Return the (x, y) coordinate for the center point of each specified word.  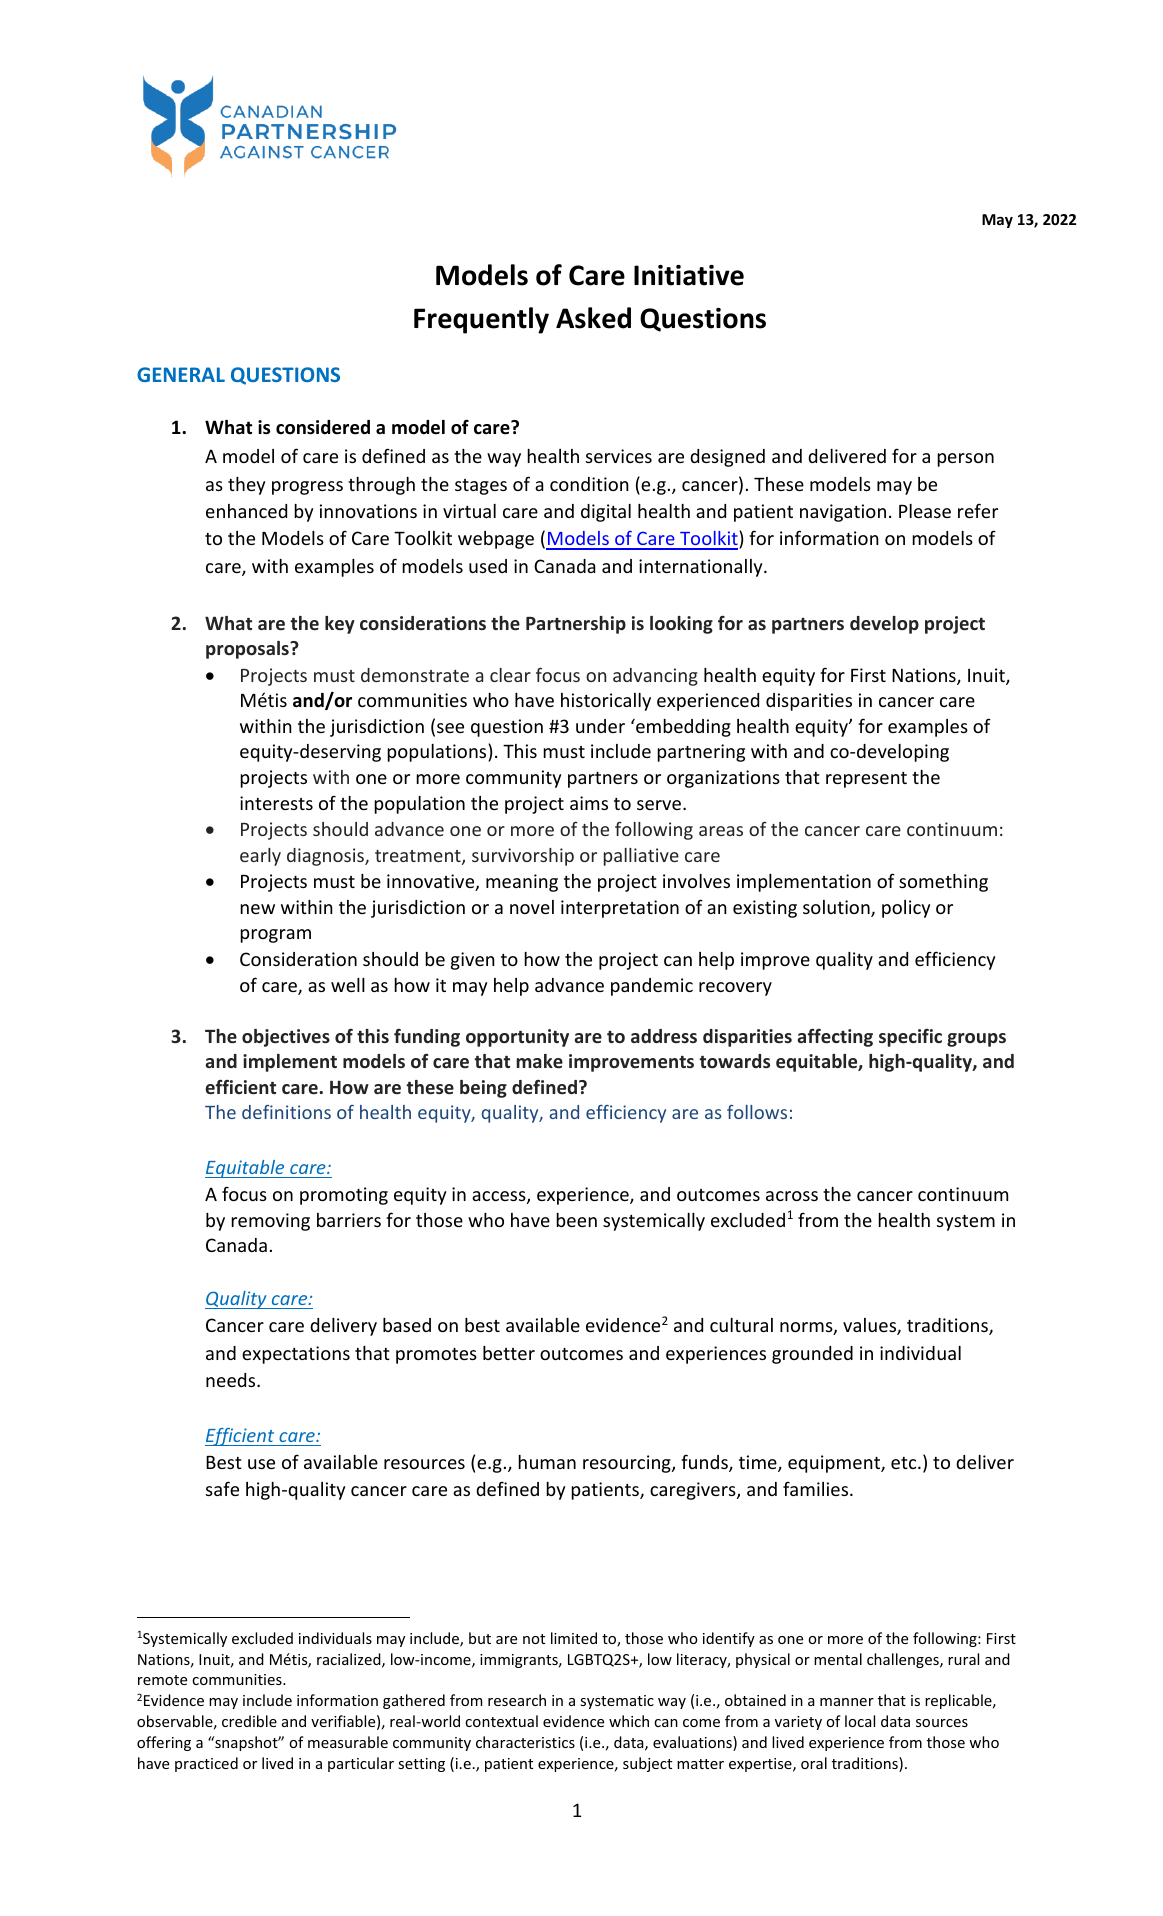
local (860, 1721)
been (576, 1220)
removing (270, 1222)
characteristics (525, 1742)
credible (249, 1721)
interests (276, 803)
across (792, 1196)
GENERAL (181, 374)
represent (866, 780)
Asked (593, 318)
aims (589, 803)
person (965, 460)
